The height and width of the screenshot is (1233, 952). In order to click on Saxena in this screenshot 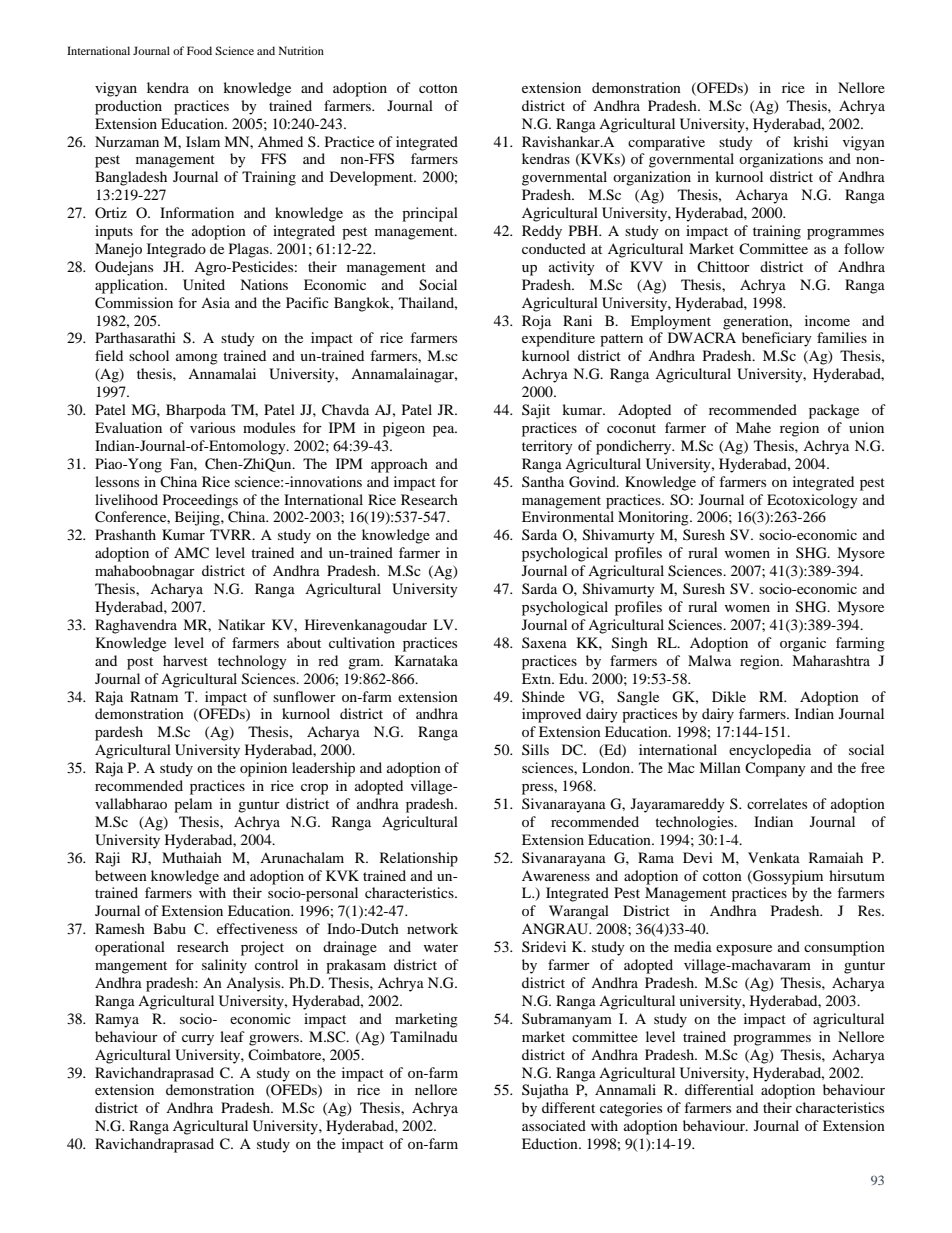, I will do `click(544, 642)`.
